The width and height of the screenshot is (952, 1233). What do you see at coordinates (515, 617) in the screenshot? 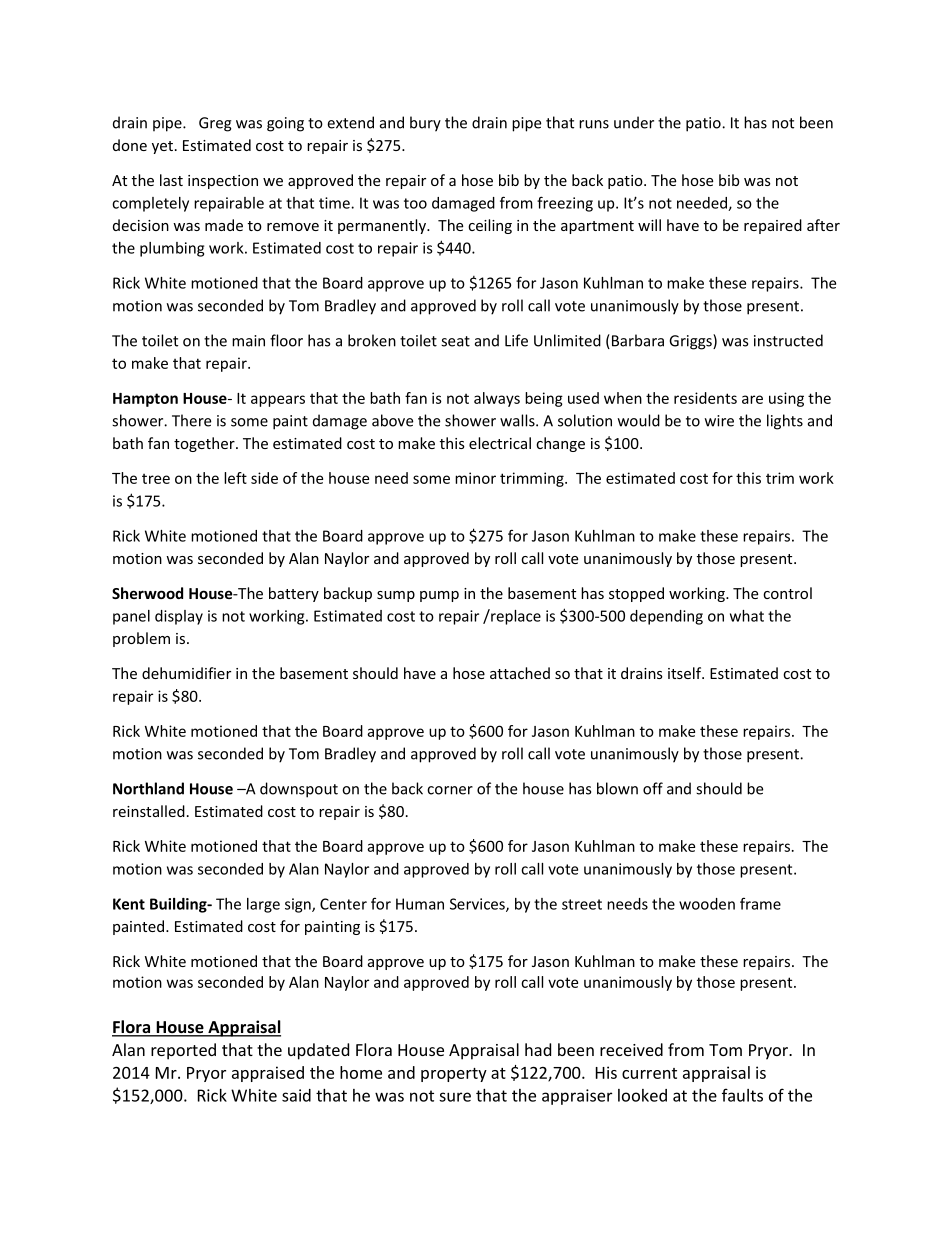
I see `replace` at bounding box center [515, 617].
